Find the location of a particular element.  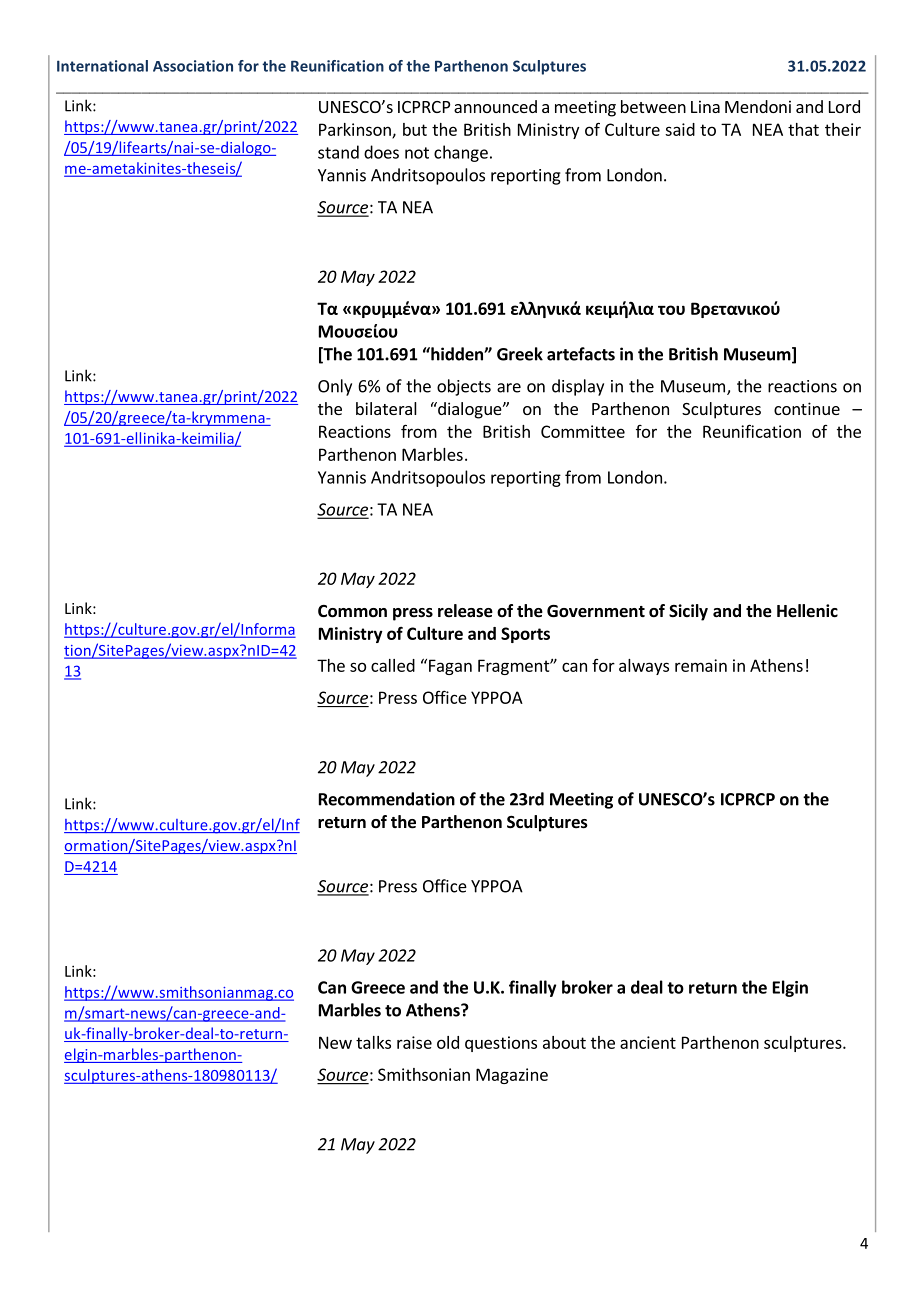

continue is located at coordinates (807, 408).
